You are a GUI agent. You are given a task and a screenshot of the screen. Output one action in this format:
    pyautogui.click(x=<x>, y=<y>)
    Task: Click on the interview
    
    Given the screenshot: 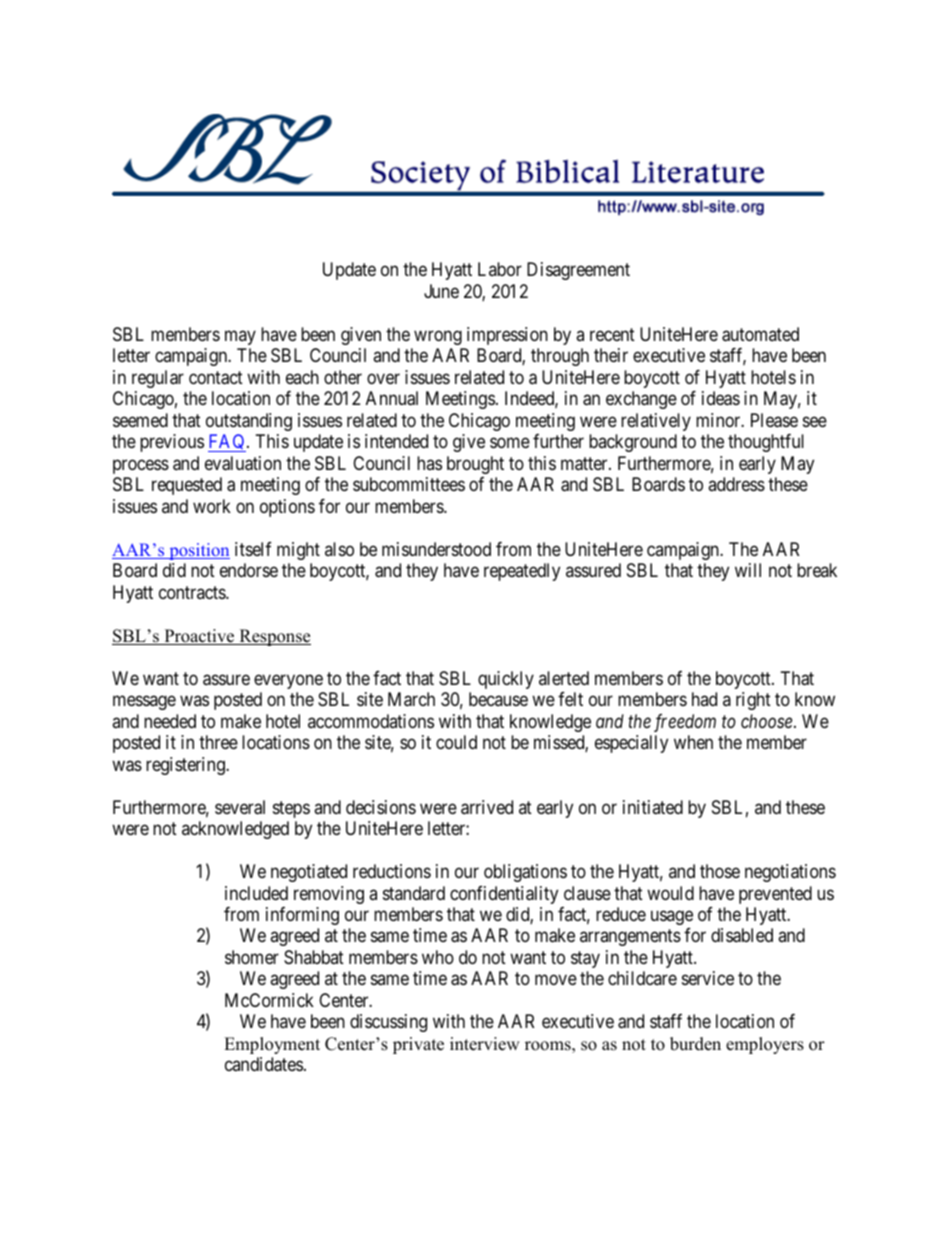 What is the action you would take?
    pyautogui.click(x=485, y=1044)
